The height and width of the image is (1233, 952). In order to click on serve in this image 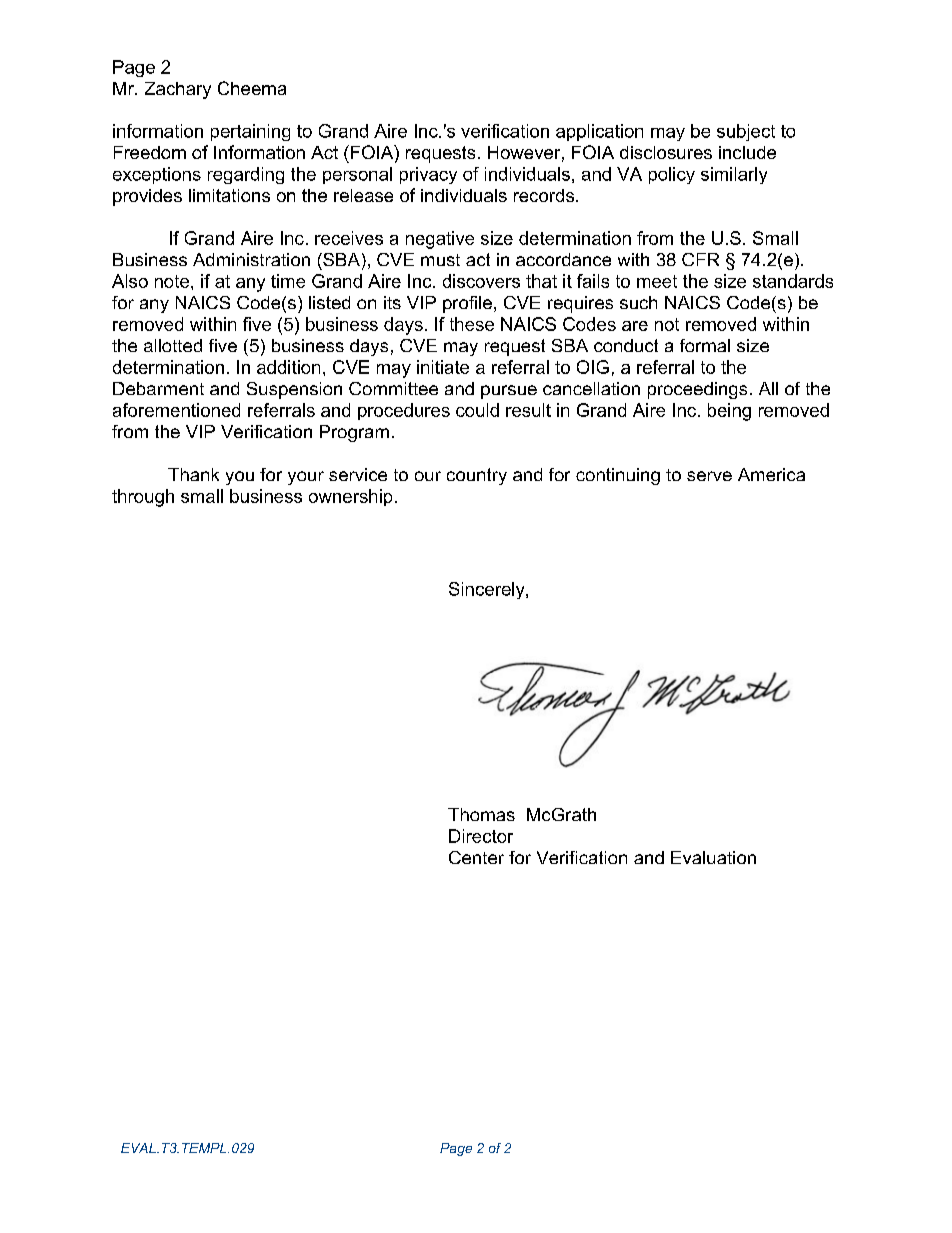, I will do `click(709, 476)`.
